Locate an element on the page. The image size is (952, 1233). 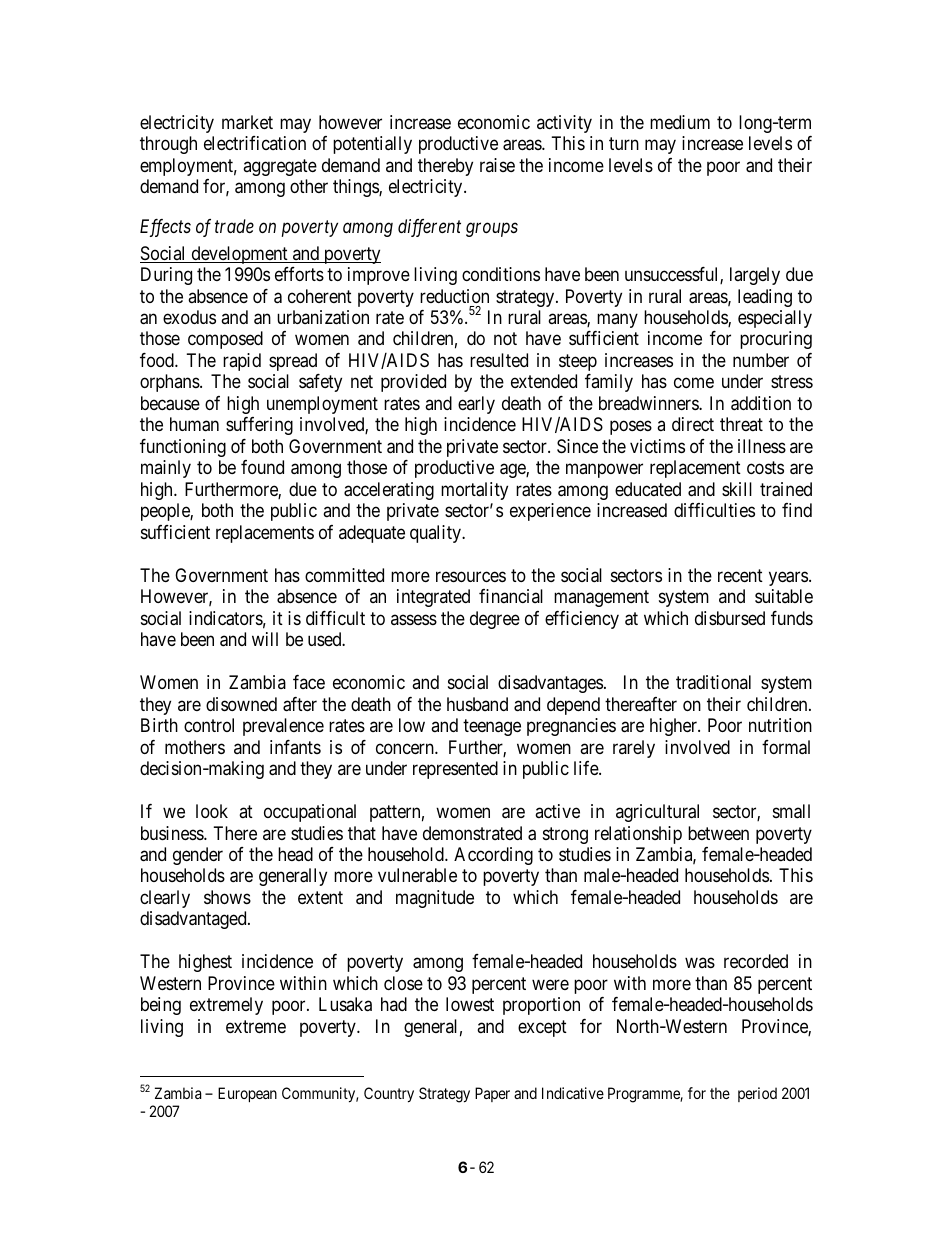
represented is located at coordinates (455, 770).
